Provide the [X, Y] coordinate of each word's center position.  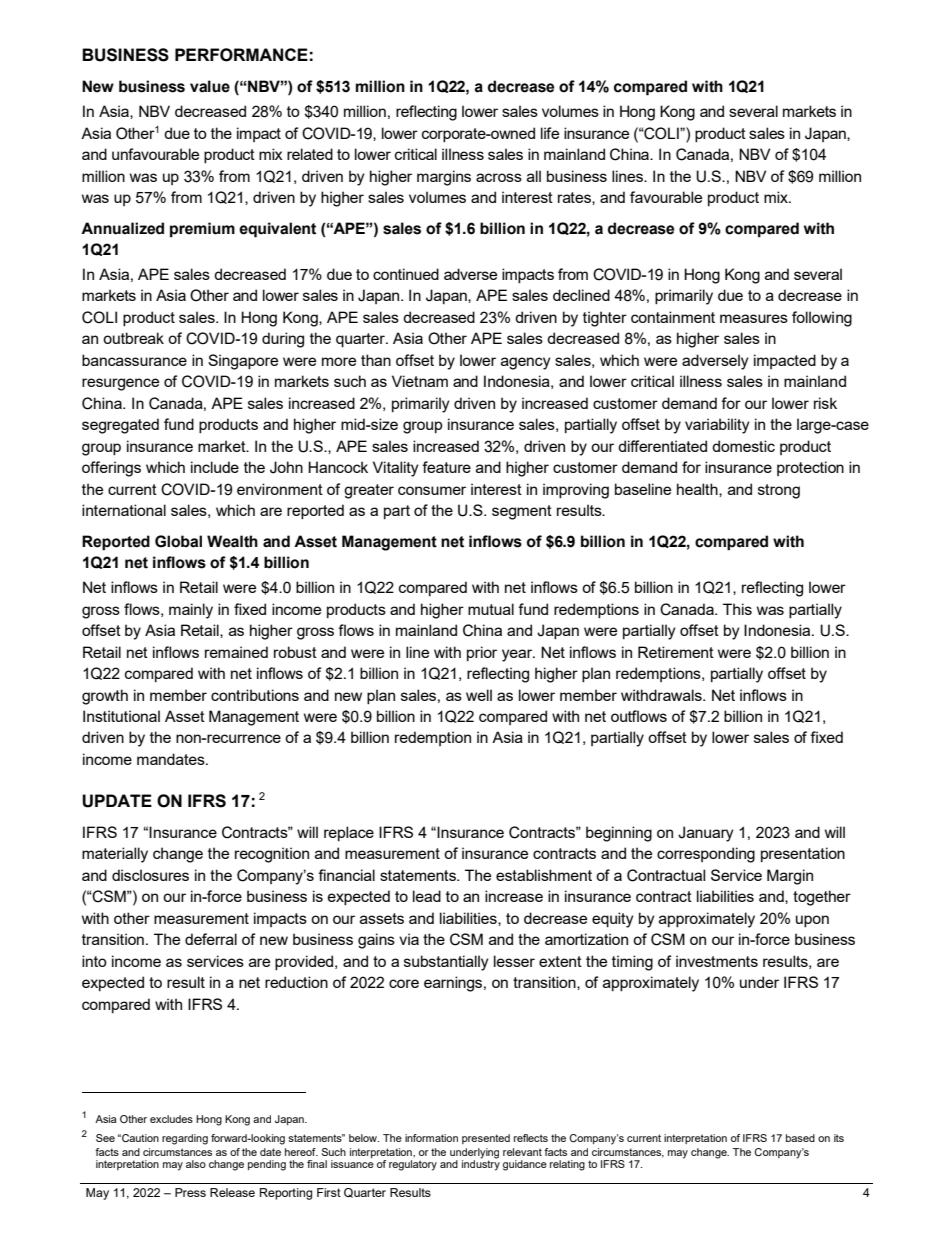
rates [575, 198]
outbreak [133, 338]
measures [754, 318]
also [196, 1164]
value [210, 86]
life [550, 133]
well [479, 695]
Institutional [121, 716]
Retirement [676, 652]
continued [406, 274]
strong [779, 491]
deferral [211, 939]
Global [178, 541]
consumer [432, 490]
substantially [446, 963]
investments [717, 961]
